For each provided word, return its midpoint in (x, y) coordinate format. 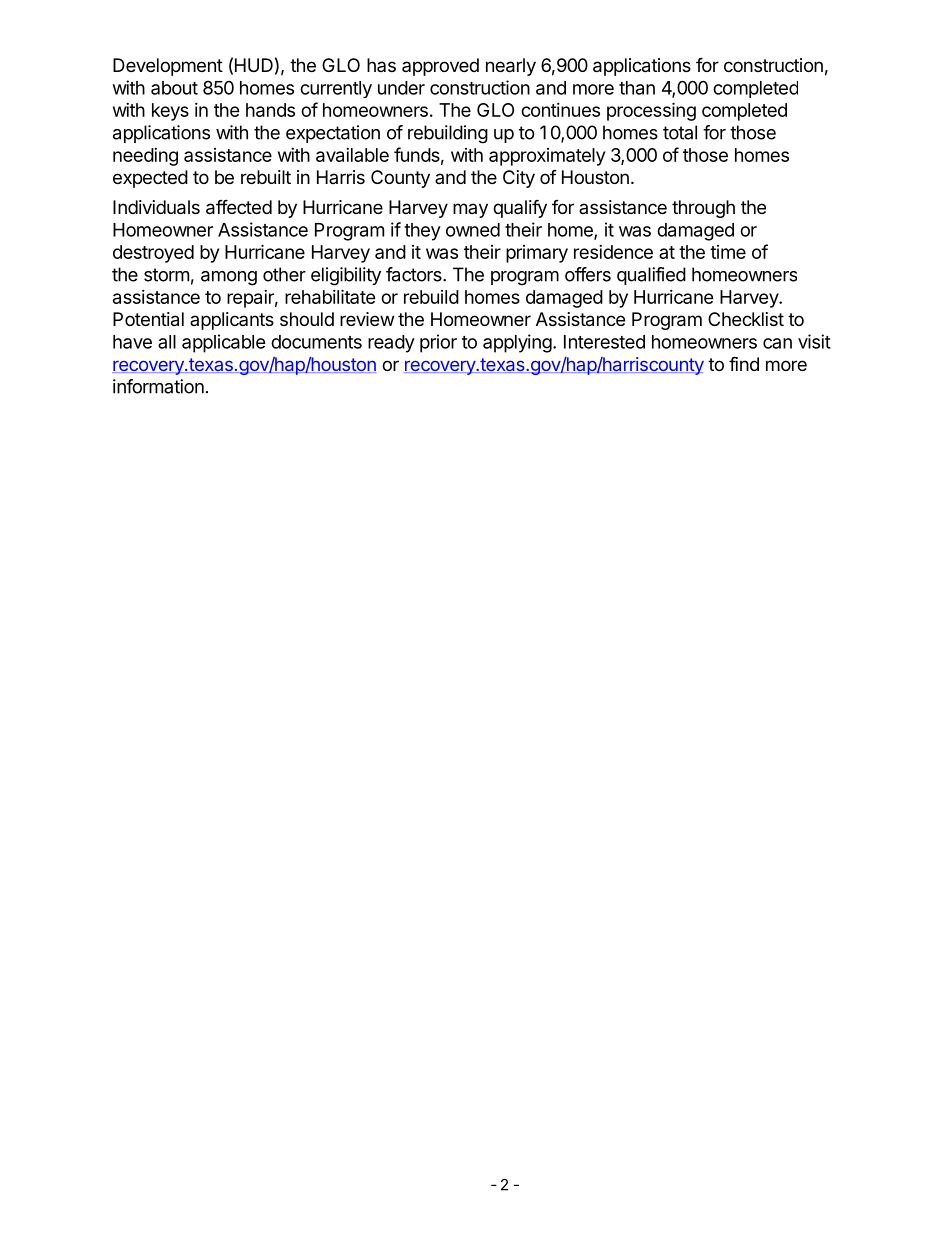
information (158, 386)
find (744, 363)
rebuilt (266, 177)
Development (168, 67)
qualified (651, 276)
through (703, 209)
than (637, 88)
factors (415, 274)
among (229, 278)
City (519, 179)
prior (438, 343)
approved (440, 67)
